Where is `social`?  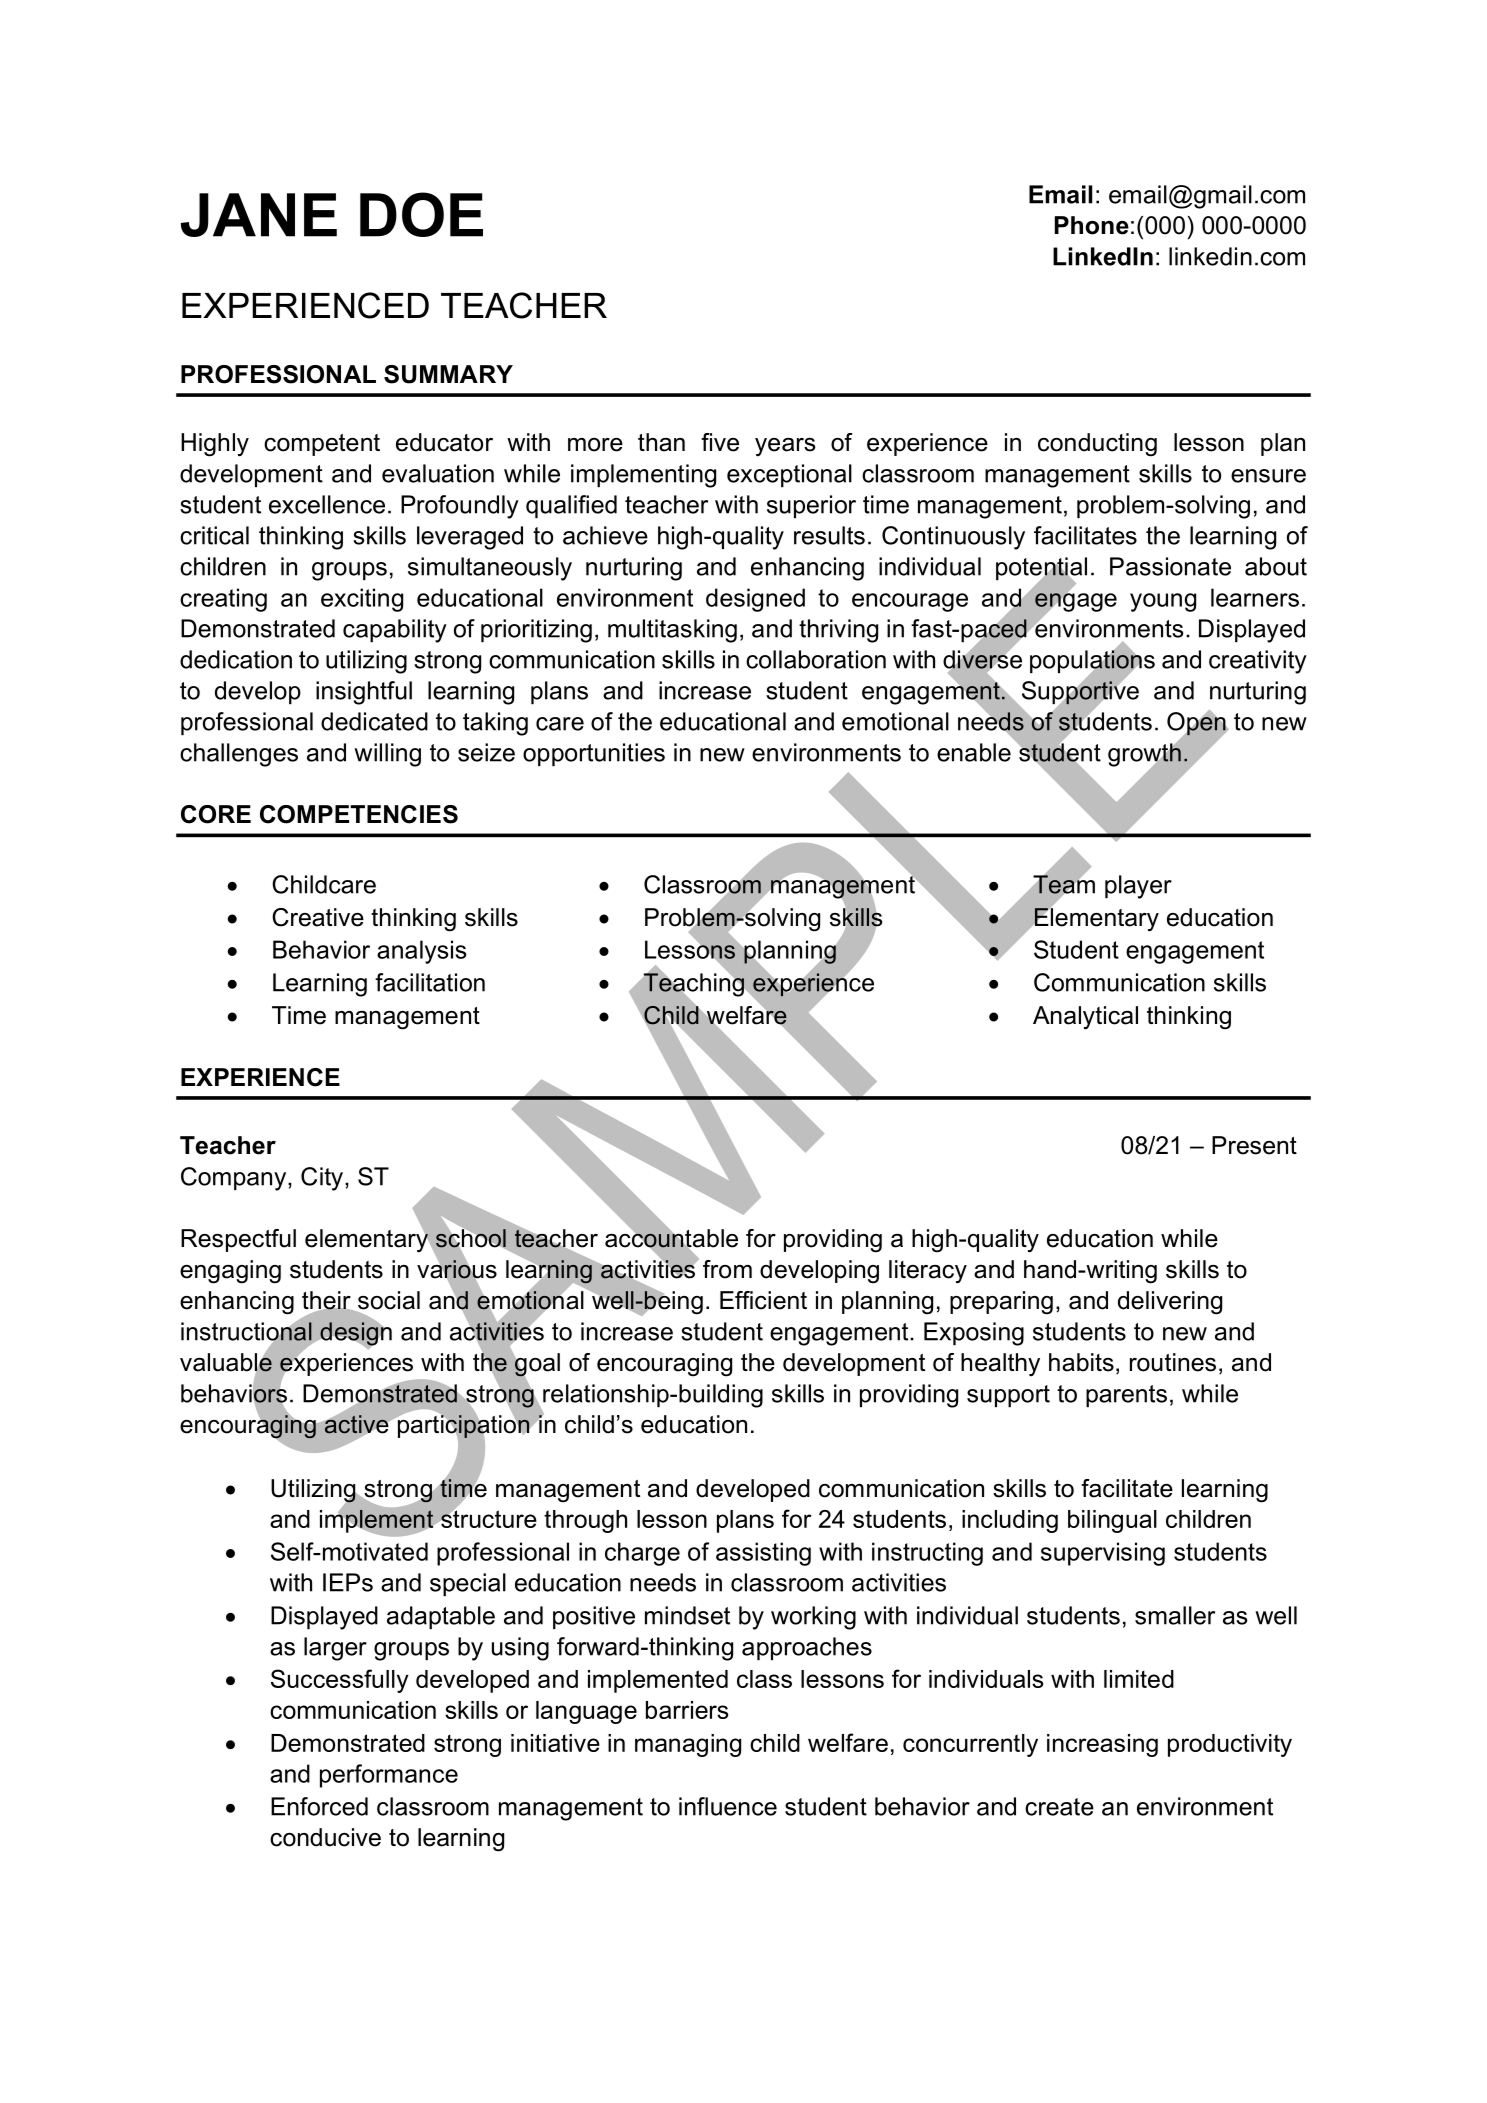 social is located at coordinates (388, 1301).
